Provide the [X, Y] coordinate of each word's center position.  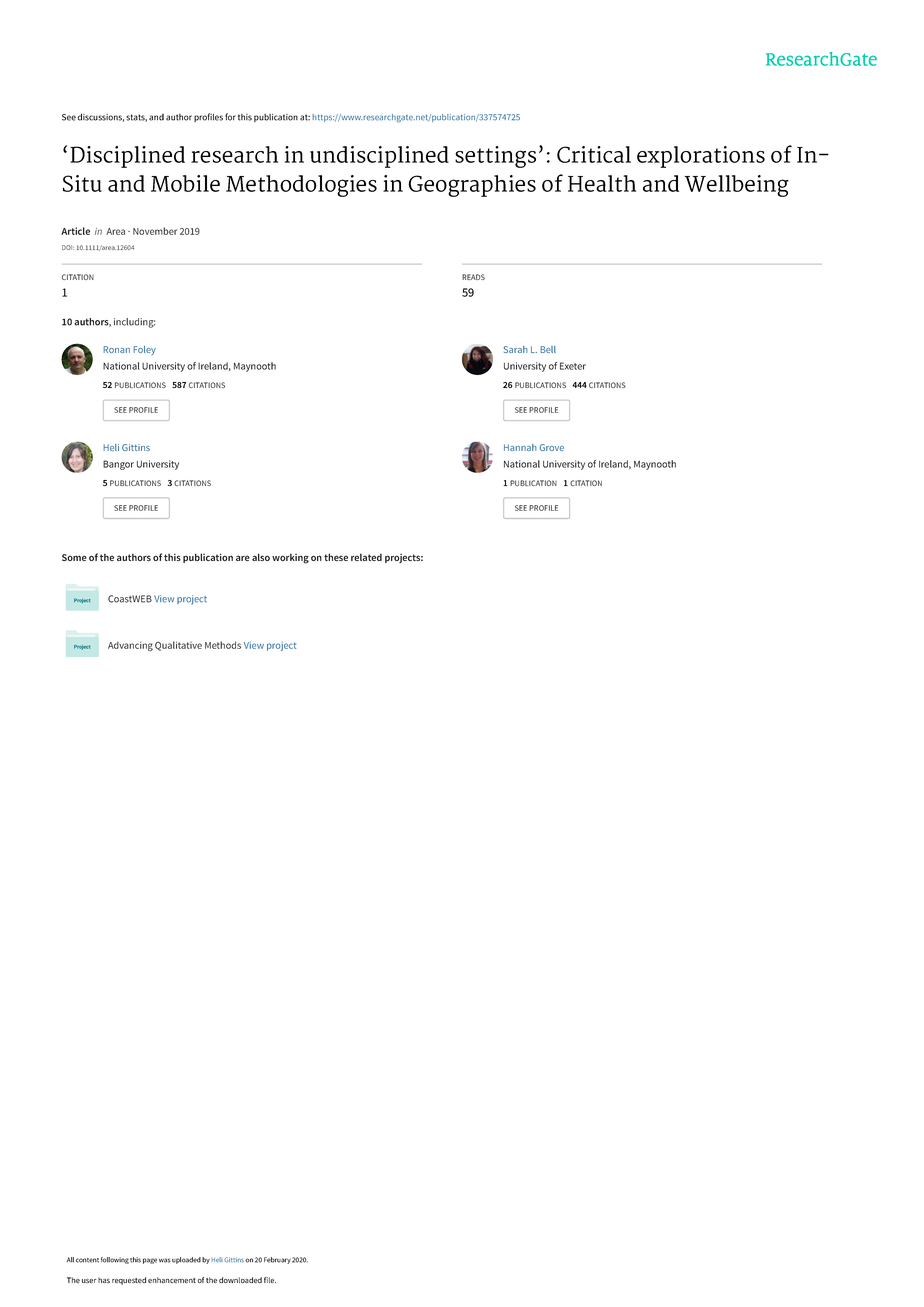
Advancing [130, 646]
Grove [552, 447]
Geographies [472, 186]
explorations [701, 157]
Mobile [185, 183]
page [150, 1261]
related [366, 557]
